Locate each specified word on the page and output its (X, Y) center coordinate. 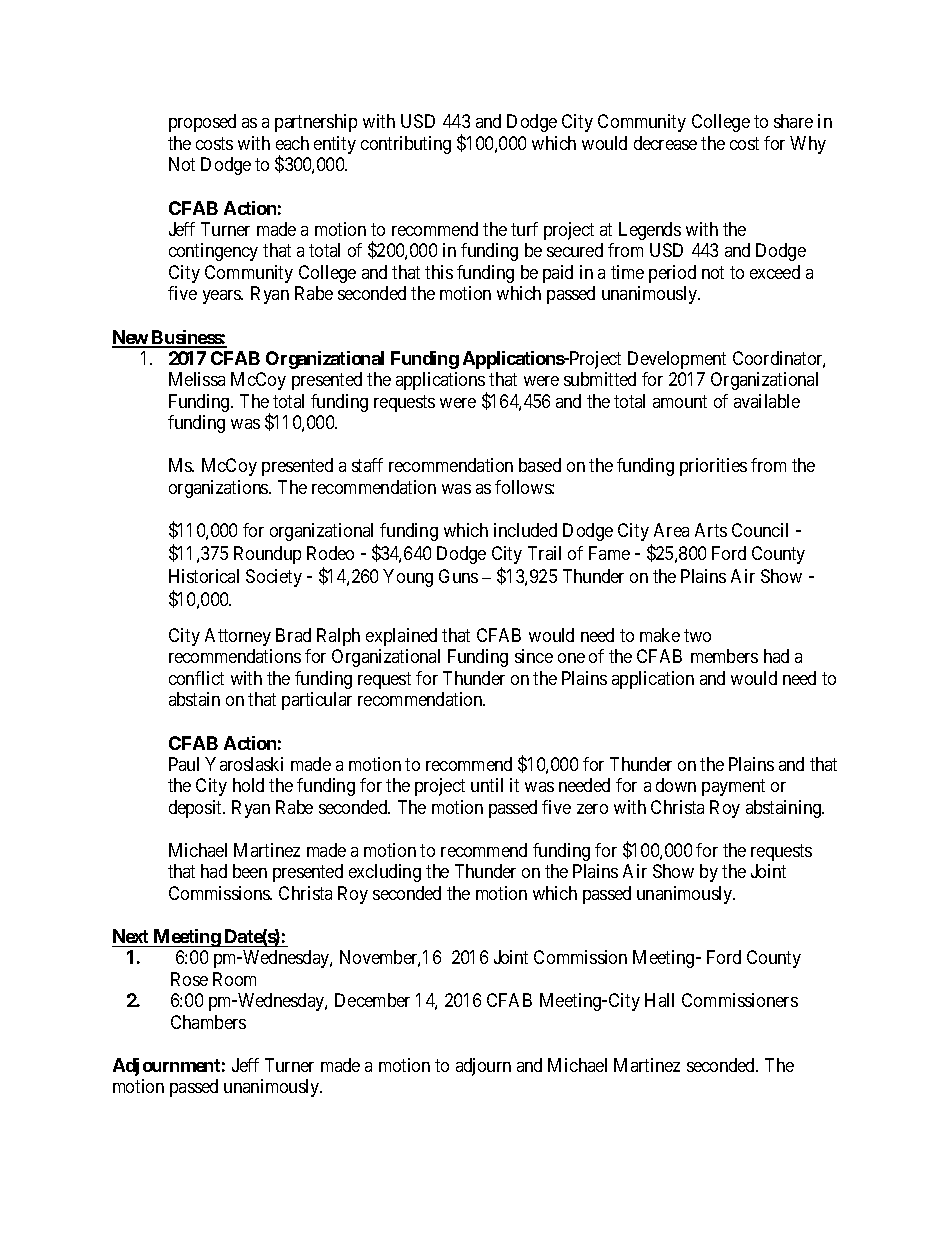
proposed (202, 123)
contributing (406, 145)
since (534, 656)
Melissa (197, 379)
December (372, 1000)
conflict (196, 678)
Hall (659, 1000)
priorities (713, 467)
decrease (665, 143)
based (540, 465)
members (724, 656)
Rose (189, 979)
